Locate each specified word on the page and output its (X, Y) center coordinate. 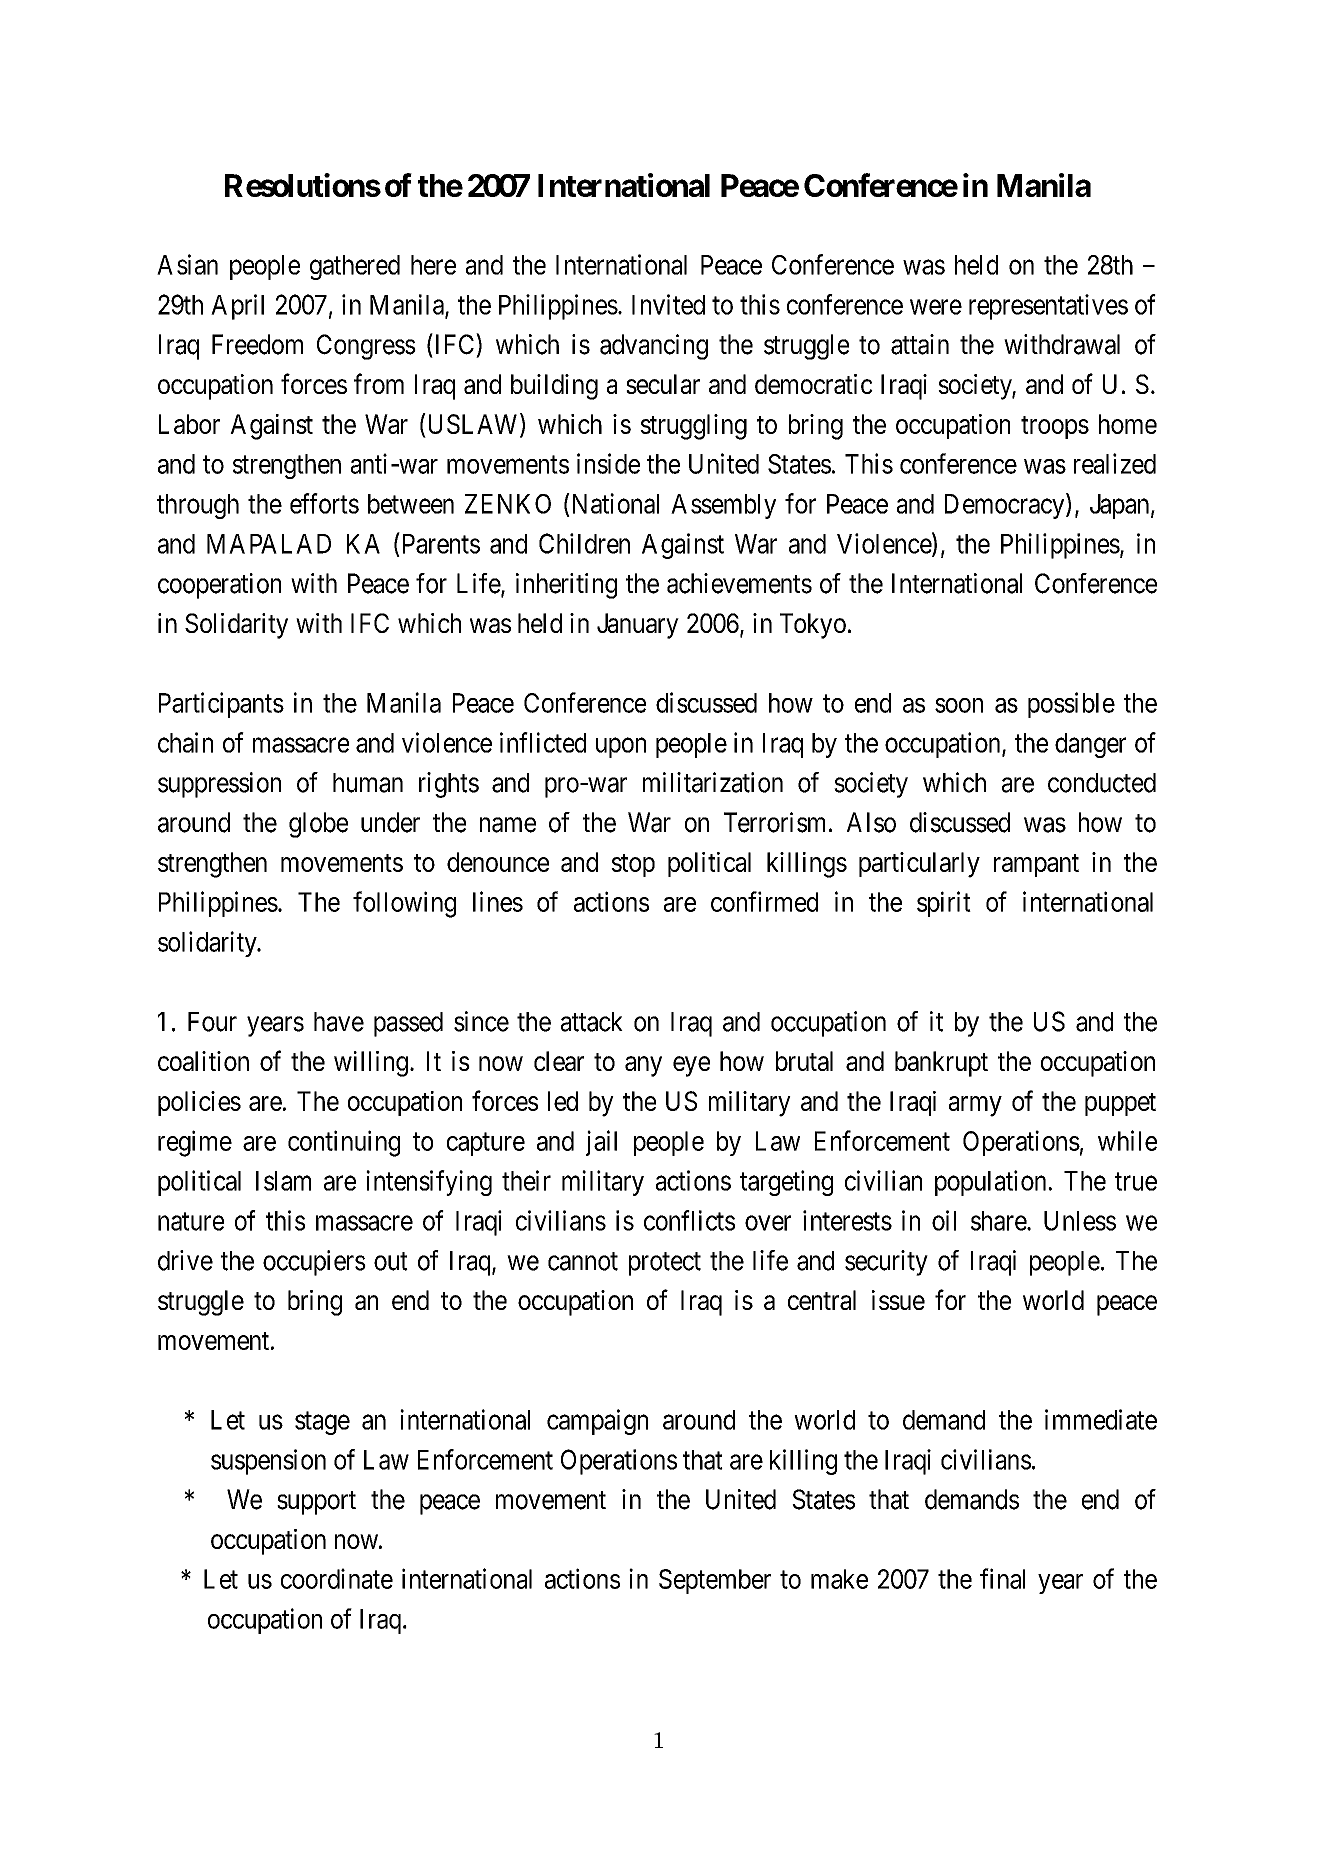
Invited (668, 304)
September (715, 1581)
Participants (221, 705)
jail (601, 1143)
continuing (344, 1143)
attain (920, 344)
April (237, 307)
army (975, 1106)
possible (1071, 705)
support (316, 1503)
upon (621, 748)
